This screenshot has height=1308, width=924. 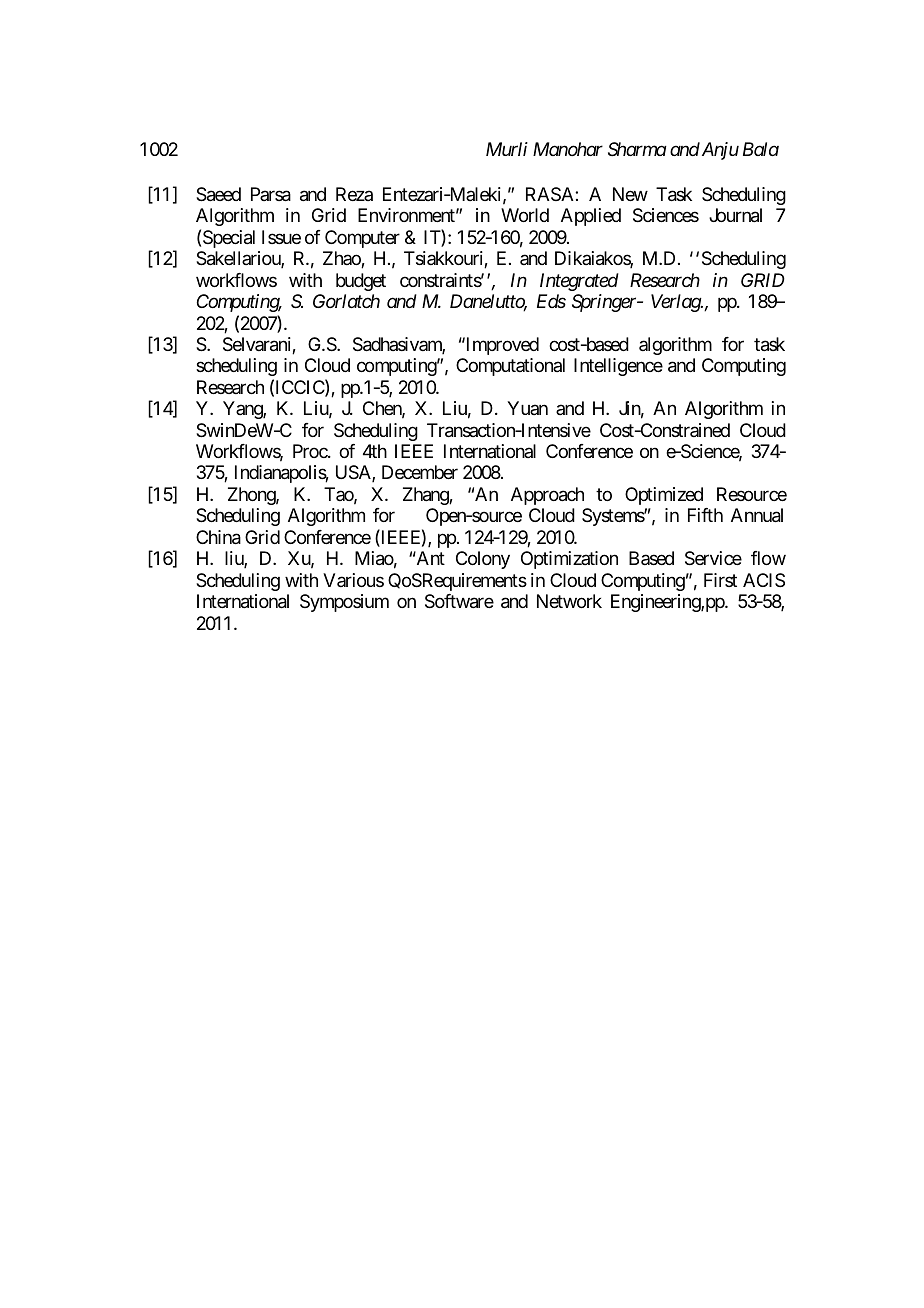 I want to click on Intelligence, so click(x=618, y=367).
